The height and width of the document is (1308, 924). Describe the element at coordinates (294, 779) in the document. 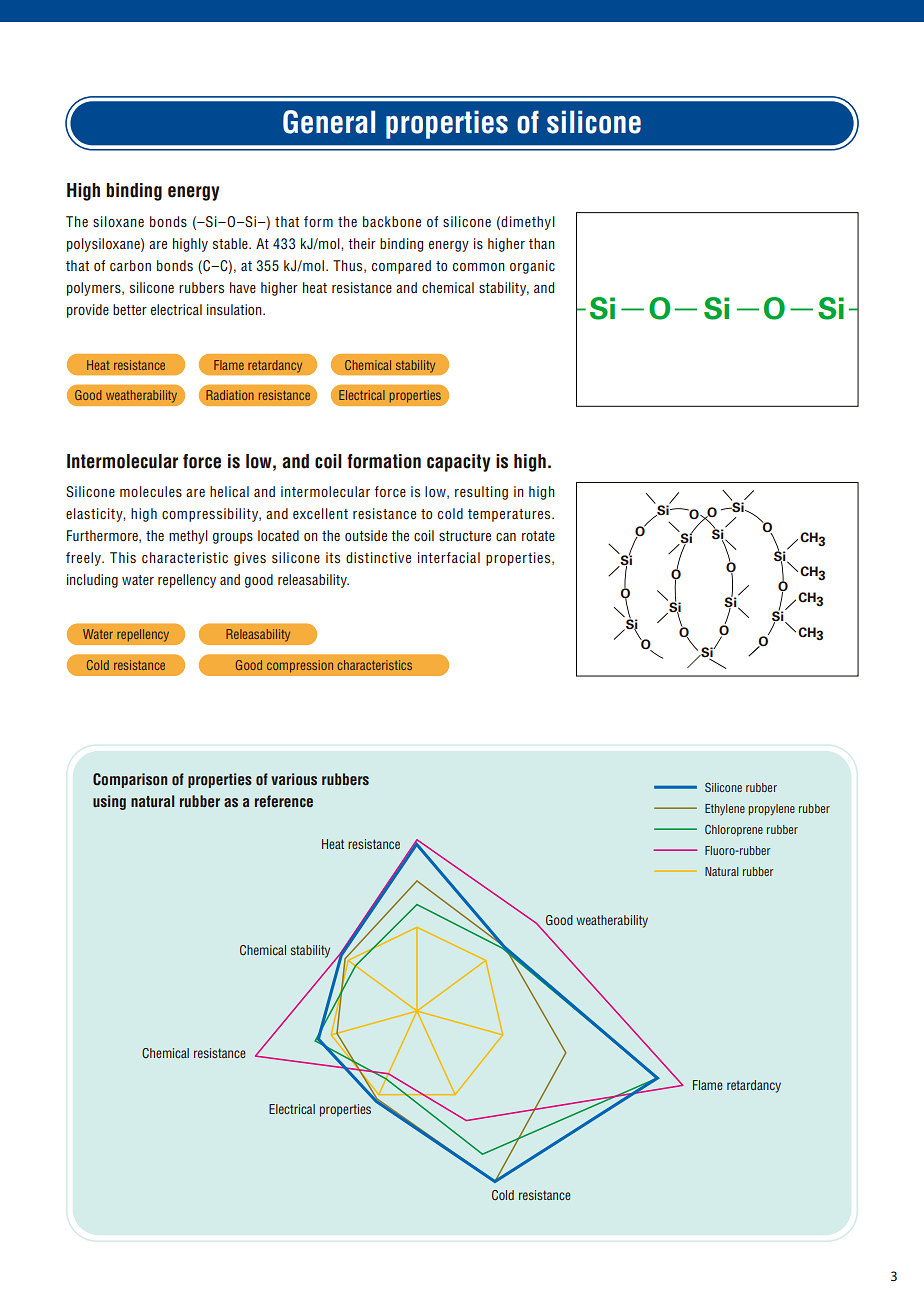

I see `various` at that location.
